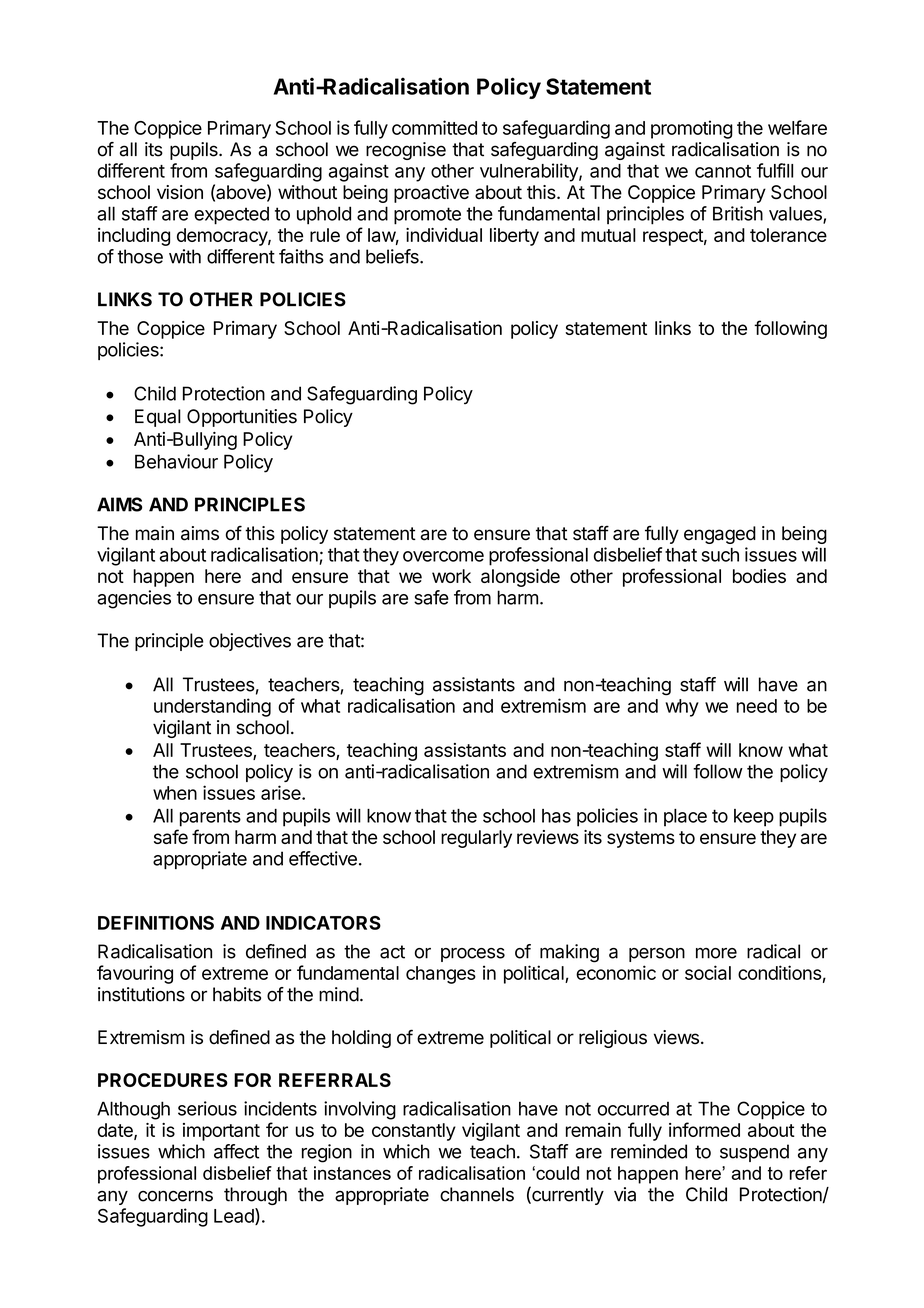  What do you see at coordinates (723, 171) in the screenshot?
I see `cannot` at bounding box center [723, 171].
